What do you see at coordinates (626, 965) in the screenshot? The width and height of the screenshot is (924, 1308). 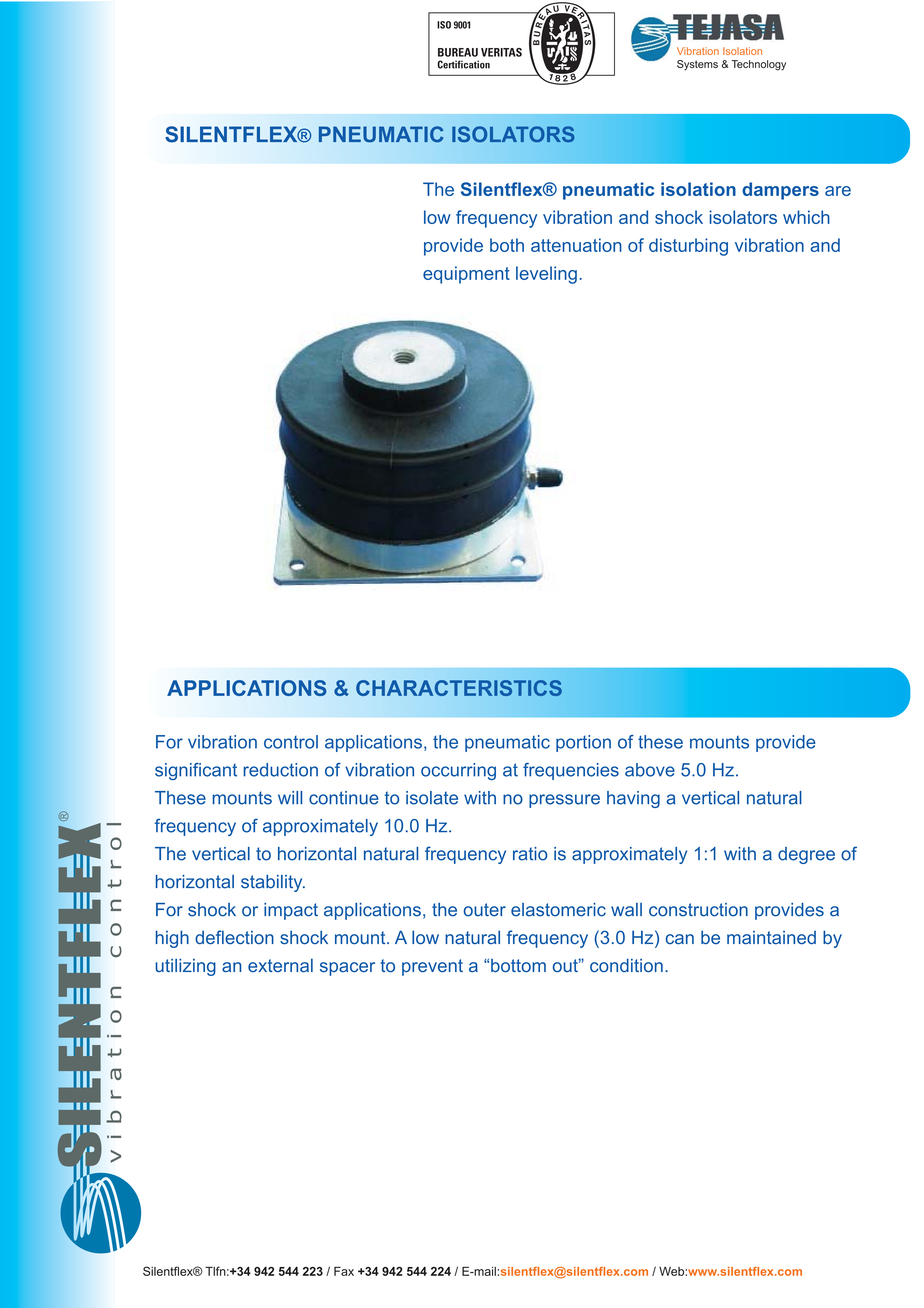 I see `condition` at bounding box center [626, 965].
